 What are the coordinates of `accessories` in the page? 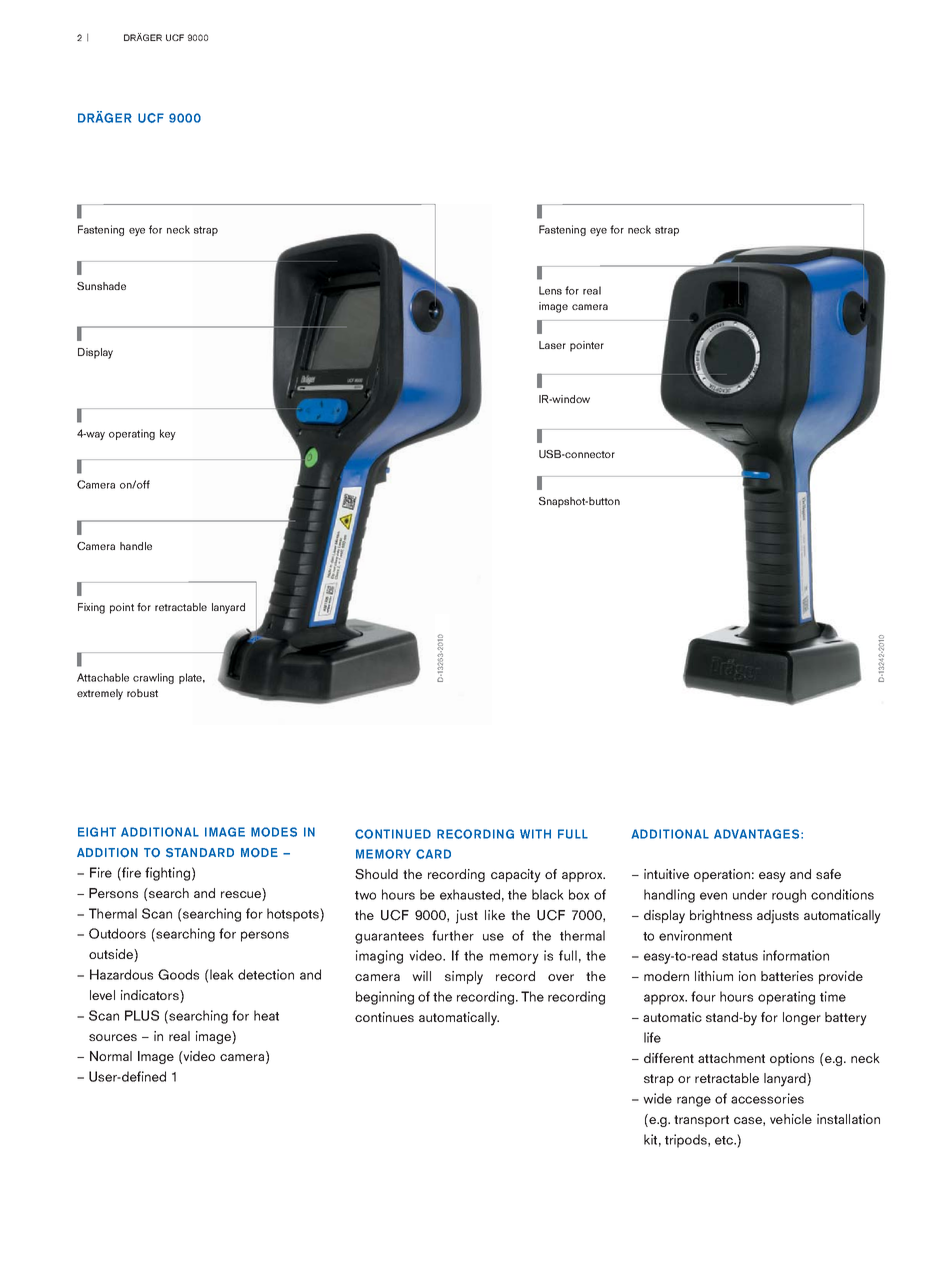 It's located at (767, 1098).
